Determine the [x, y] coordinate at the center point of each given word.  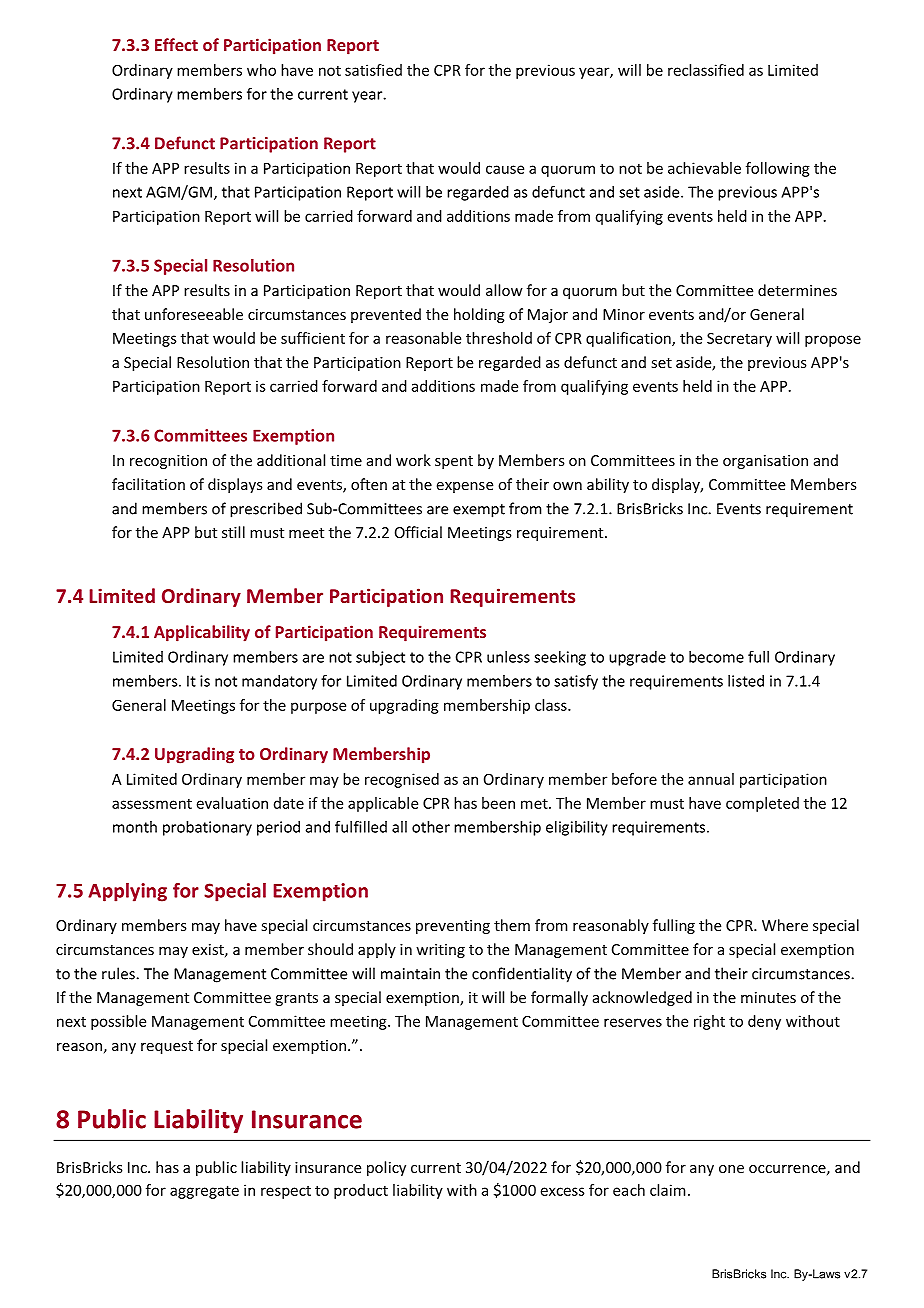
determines [797, 290]
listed [746, 681]
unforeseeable [194, 314]
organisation [765, 462]
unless [508, 657]
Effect [176, 44]
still [233, 532]
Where [785, 925]
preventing [453, 927]
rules [119, 973]
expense [465, 487]
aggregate [204, 1192]
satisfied [373, 70]
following [778, 169]
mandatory [279, 682]
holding [479, 315]
